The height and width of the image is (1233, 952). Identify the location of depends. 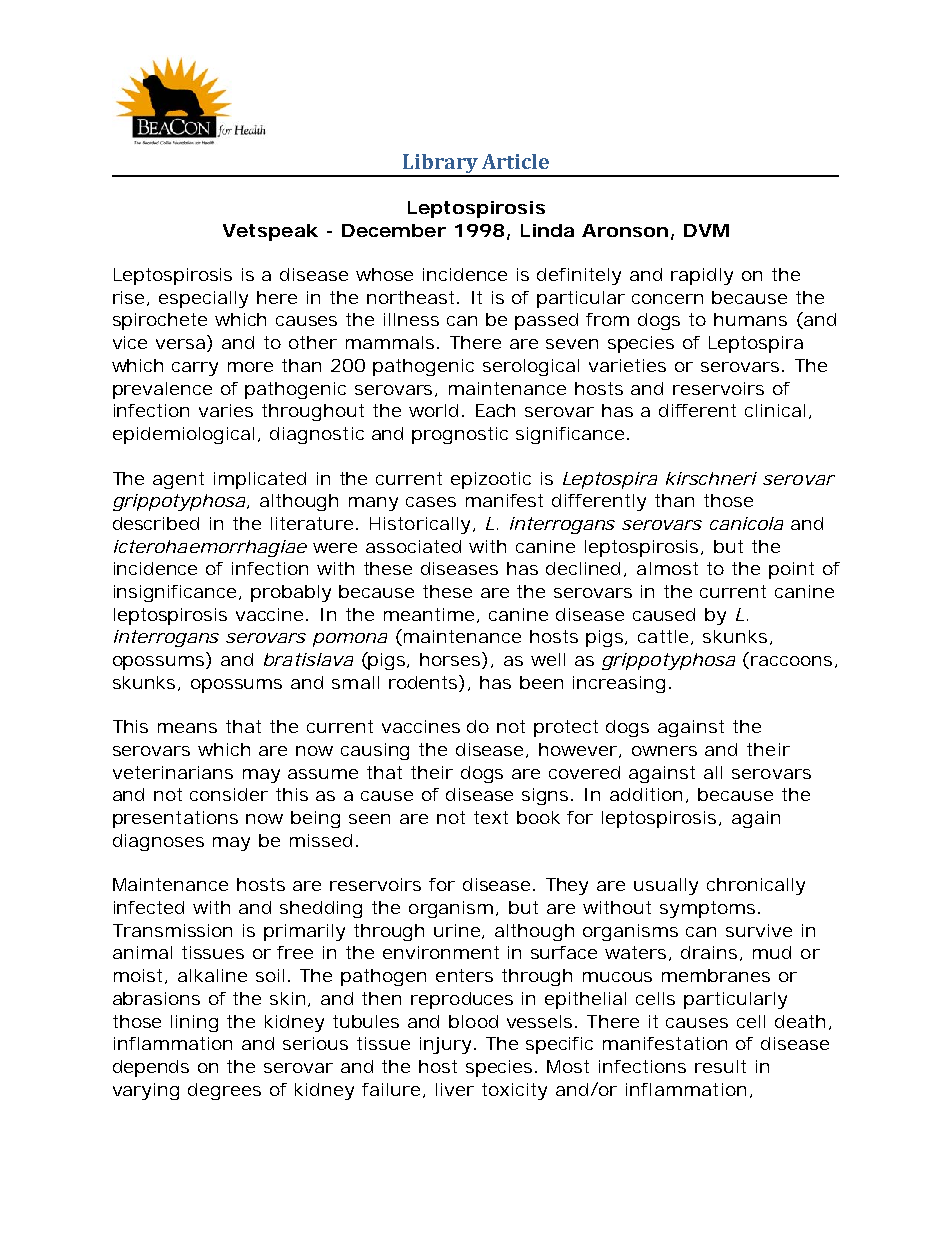
(151, 1068).
